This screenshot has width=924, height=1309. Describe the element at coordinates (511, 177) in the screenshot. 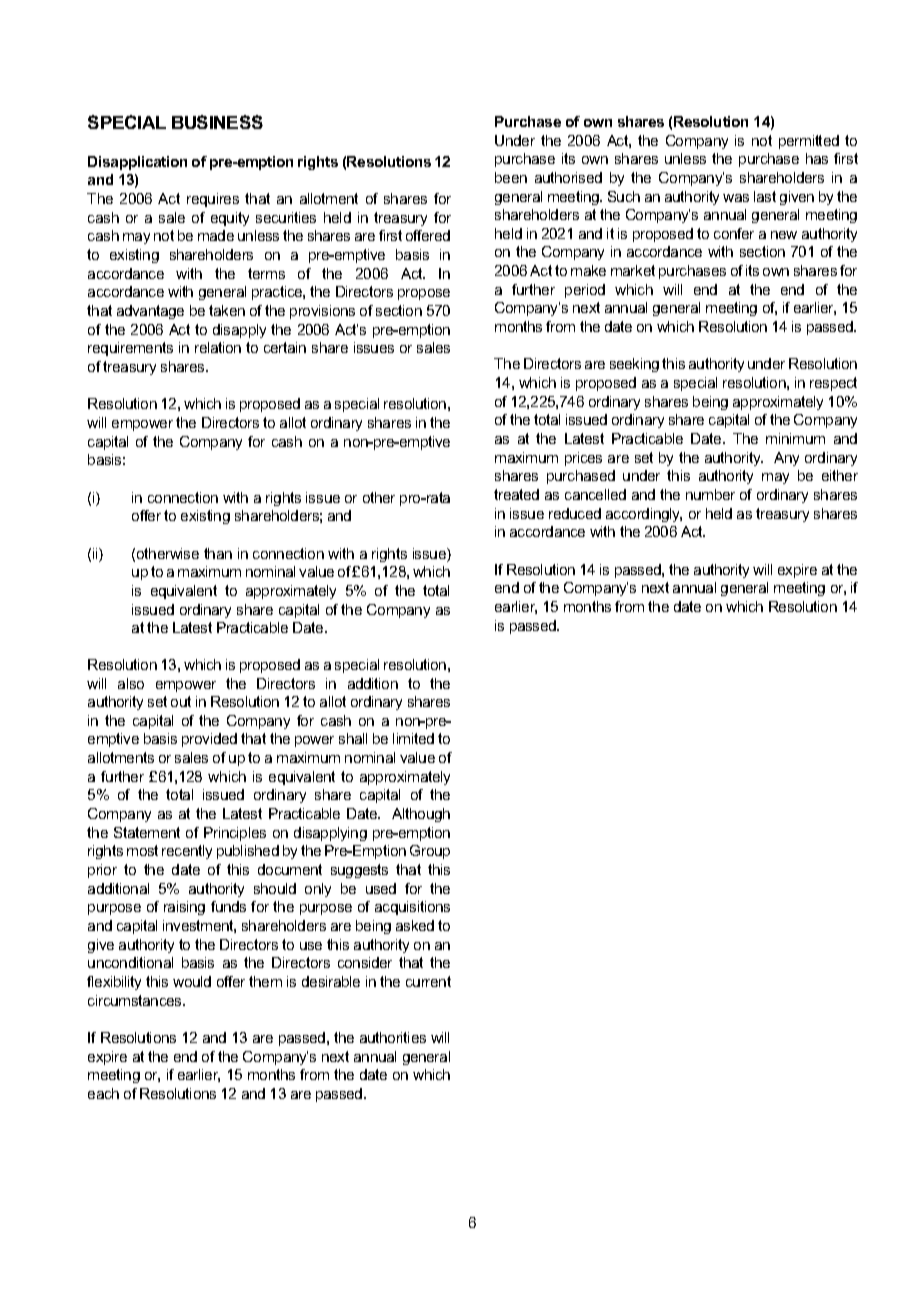

I see `been` at that location.
